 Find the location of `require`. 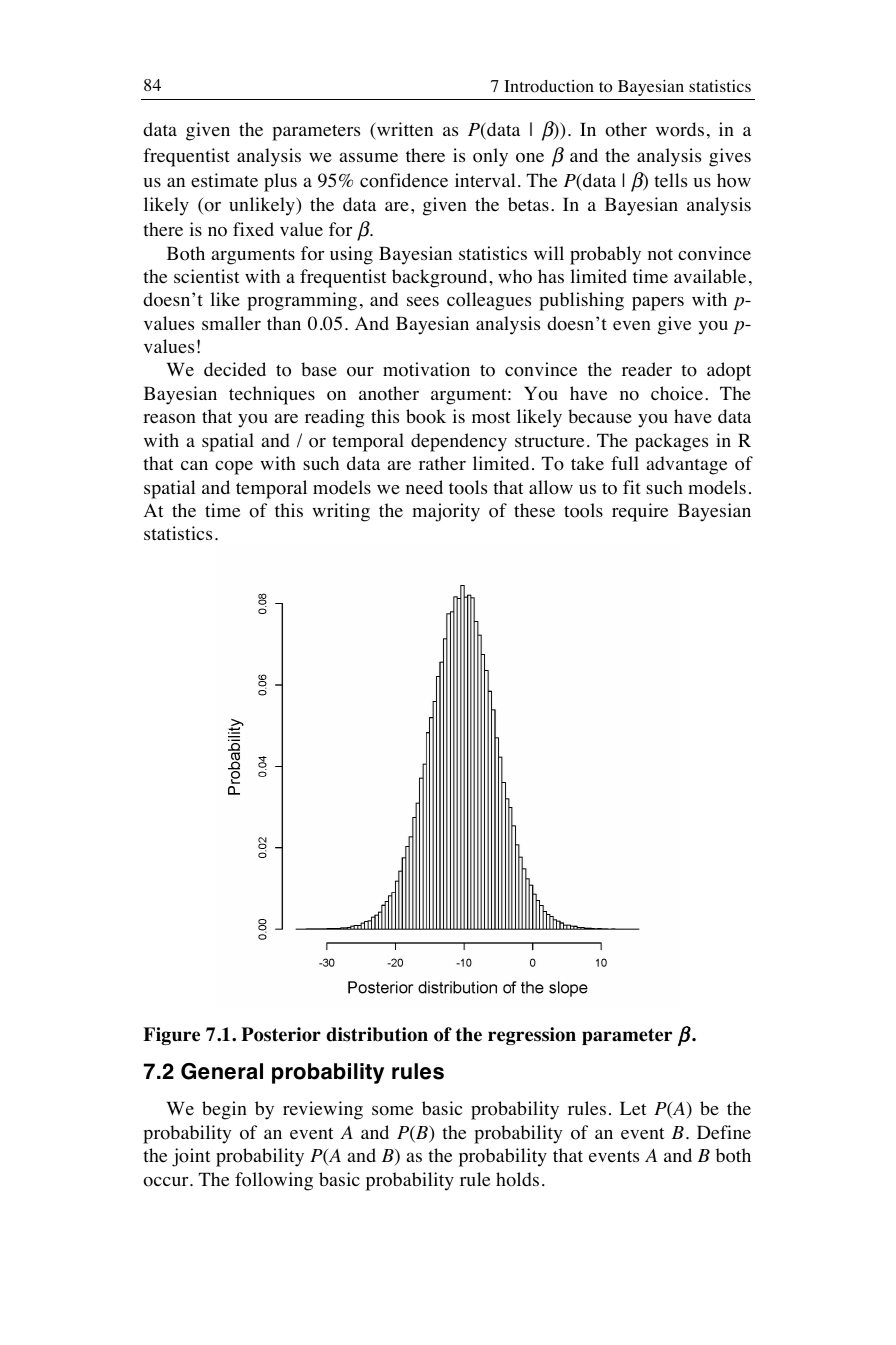

require is located at coordinates (640, 512).
